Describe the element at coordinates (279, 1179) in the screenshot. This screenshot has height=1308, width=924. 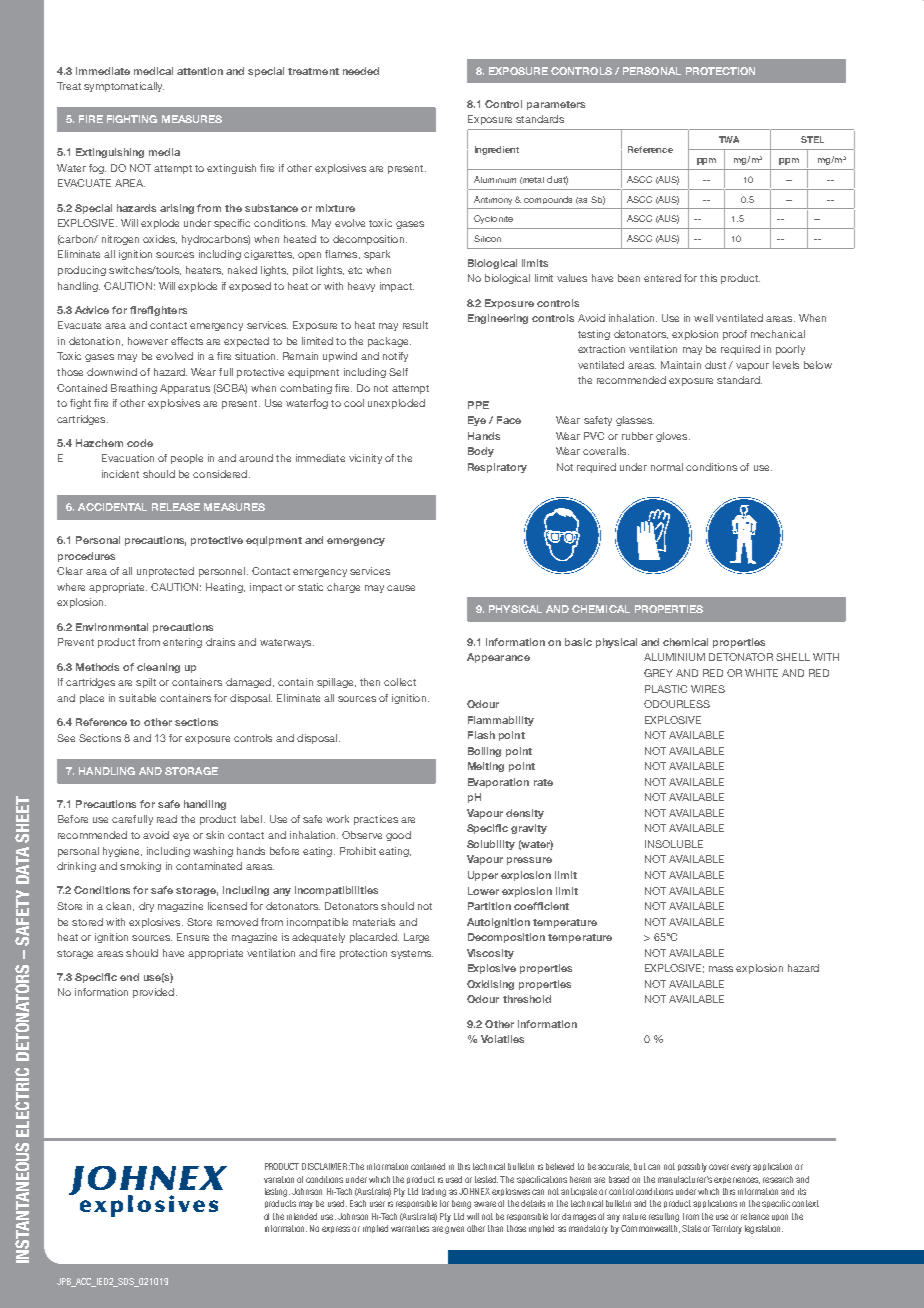
I see `variation` at that location.
